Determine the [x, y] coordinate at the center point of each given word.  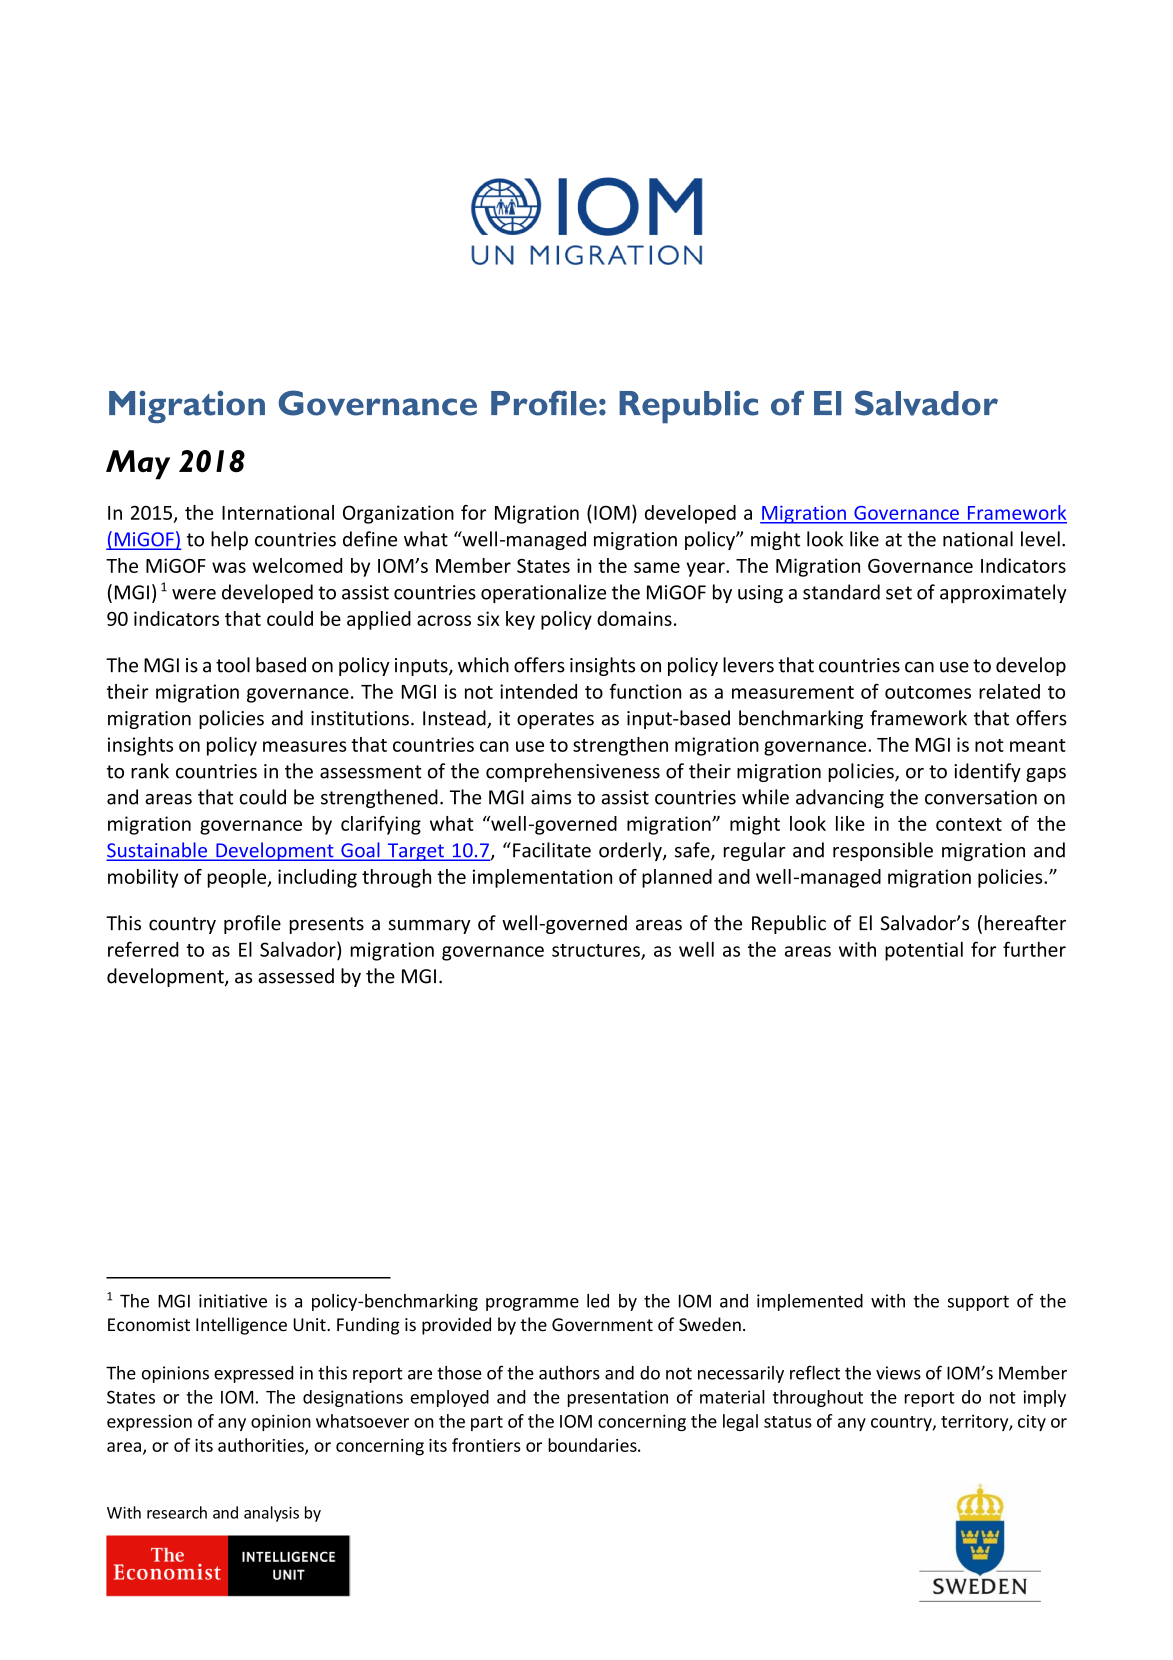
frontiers [486, 1445]
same [657, 567]
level [1040, 539]
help [229, 540]
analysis [271, 1514]
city [1032, 1423]
